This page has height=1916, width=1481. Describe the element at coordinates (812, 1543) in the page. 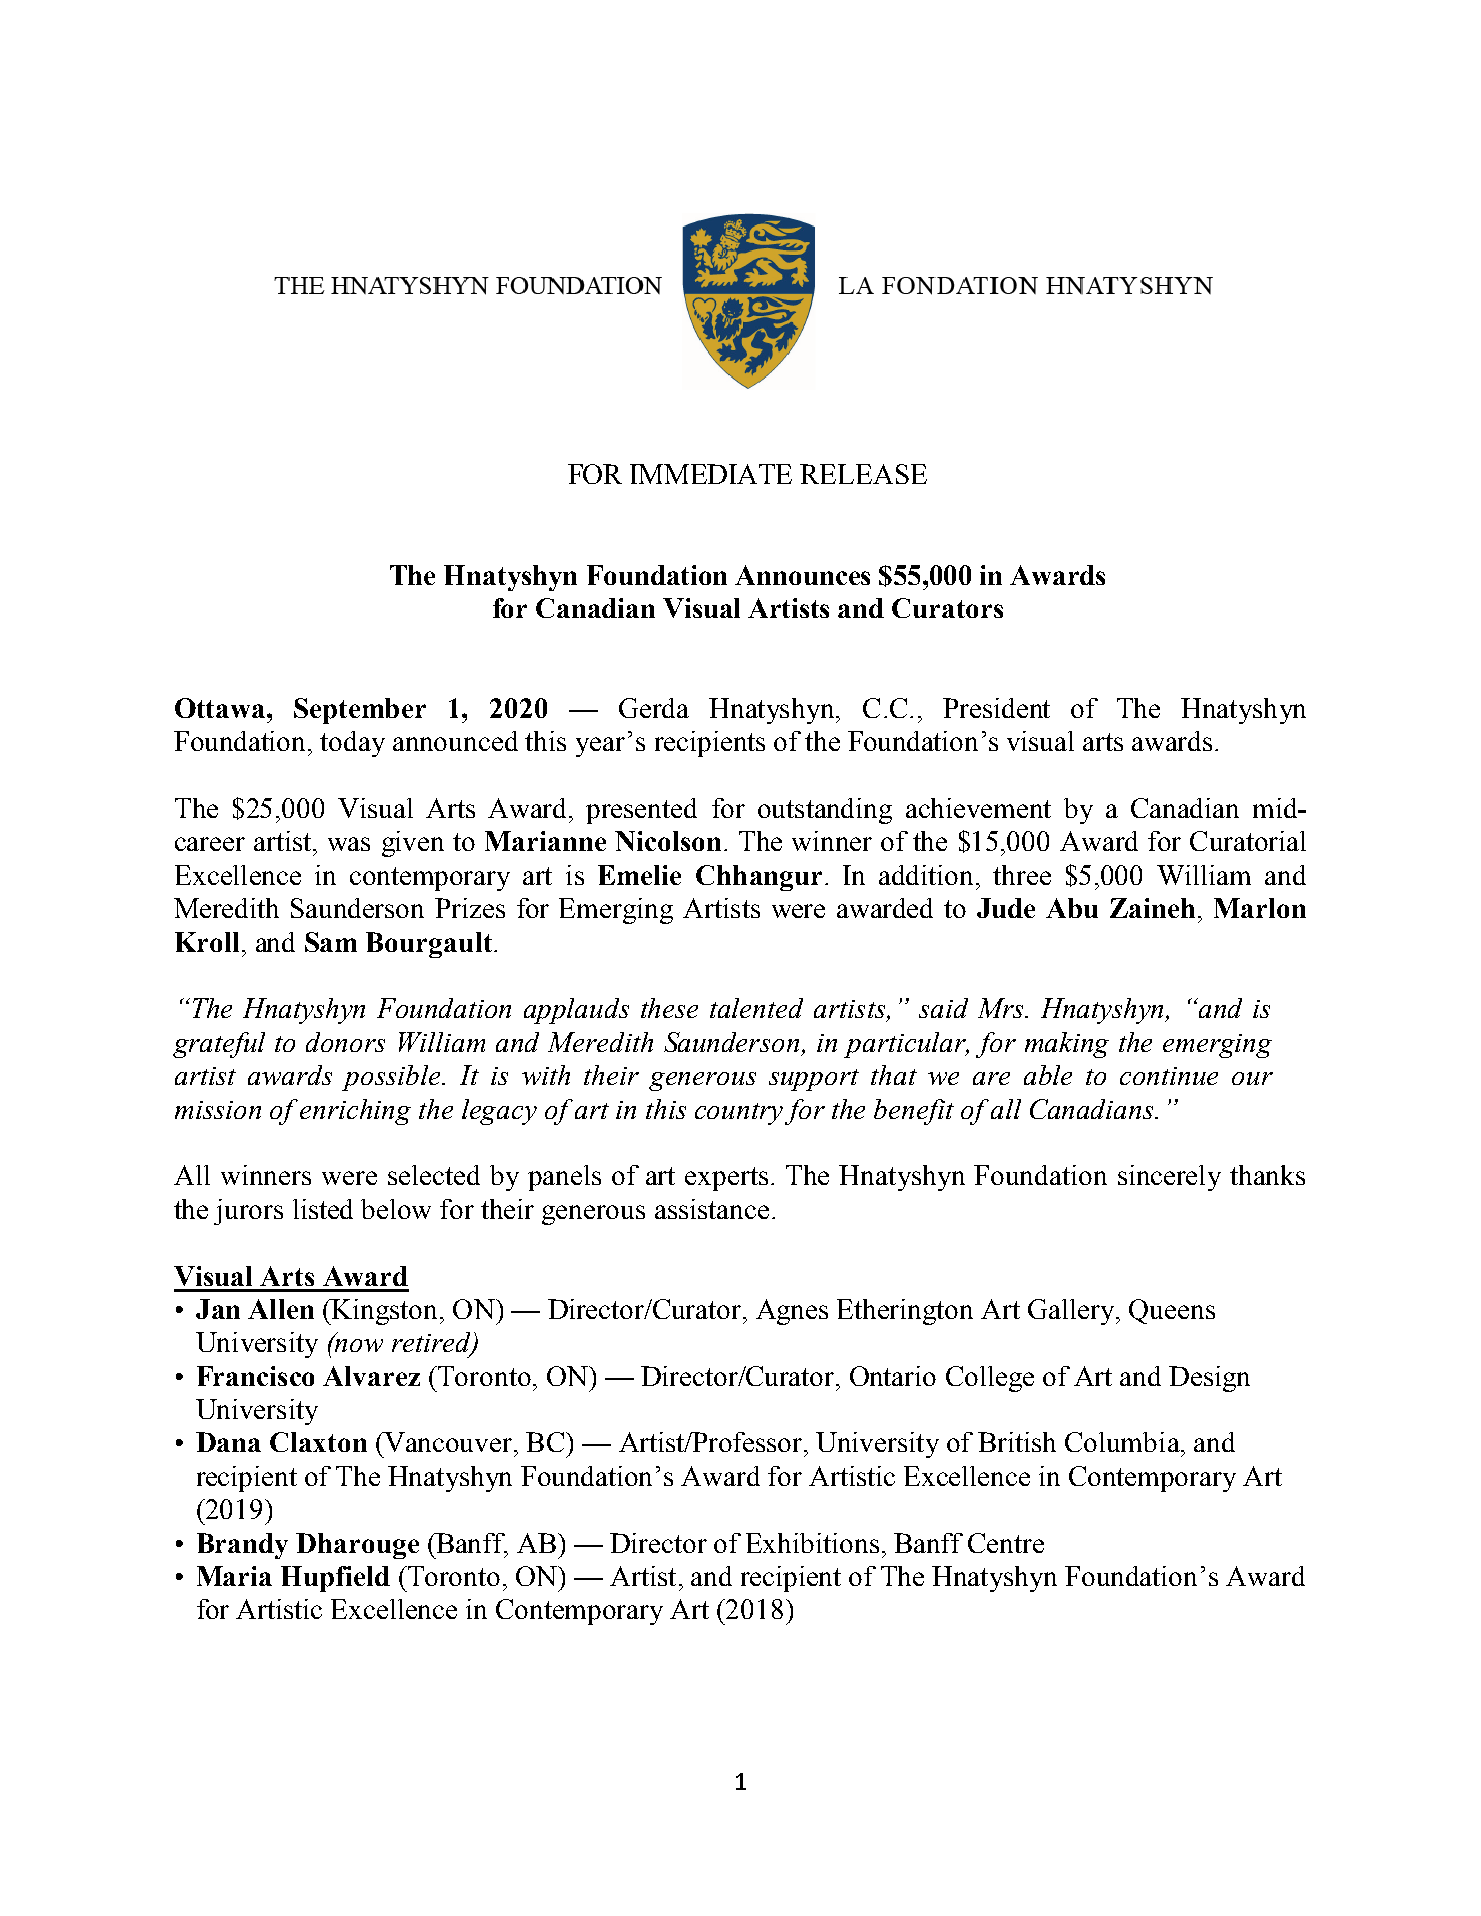

I see `Exhibitions` at that location.
